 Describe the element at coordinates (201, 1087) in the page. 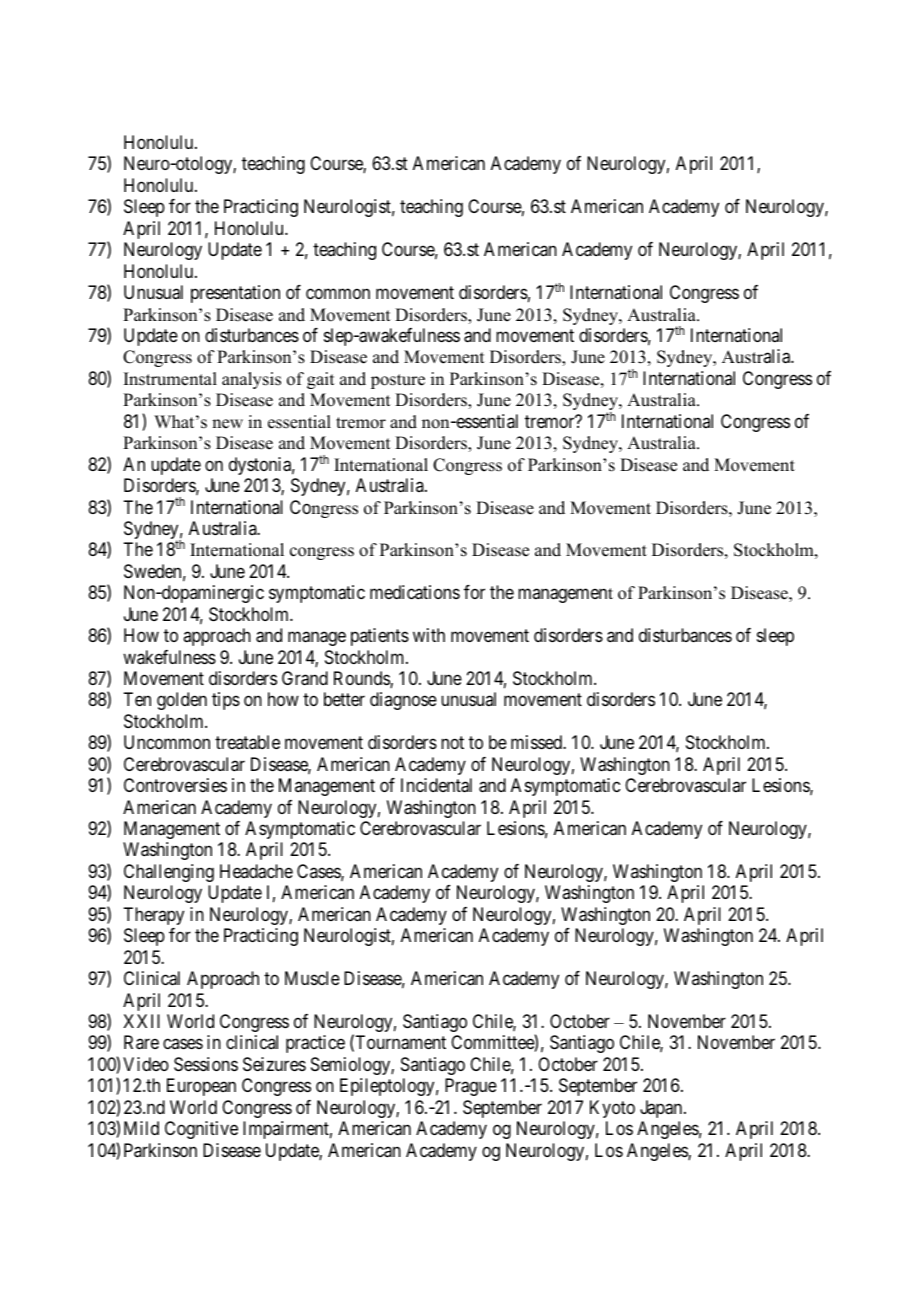

I see `European` at that location.
